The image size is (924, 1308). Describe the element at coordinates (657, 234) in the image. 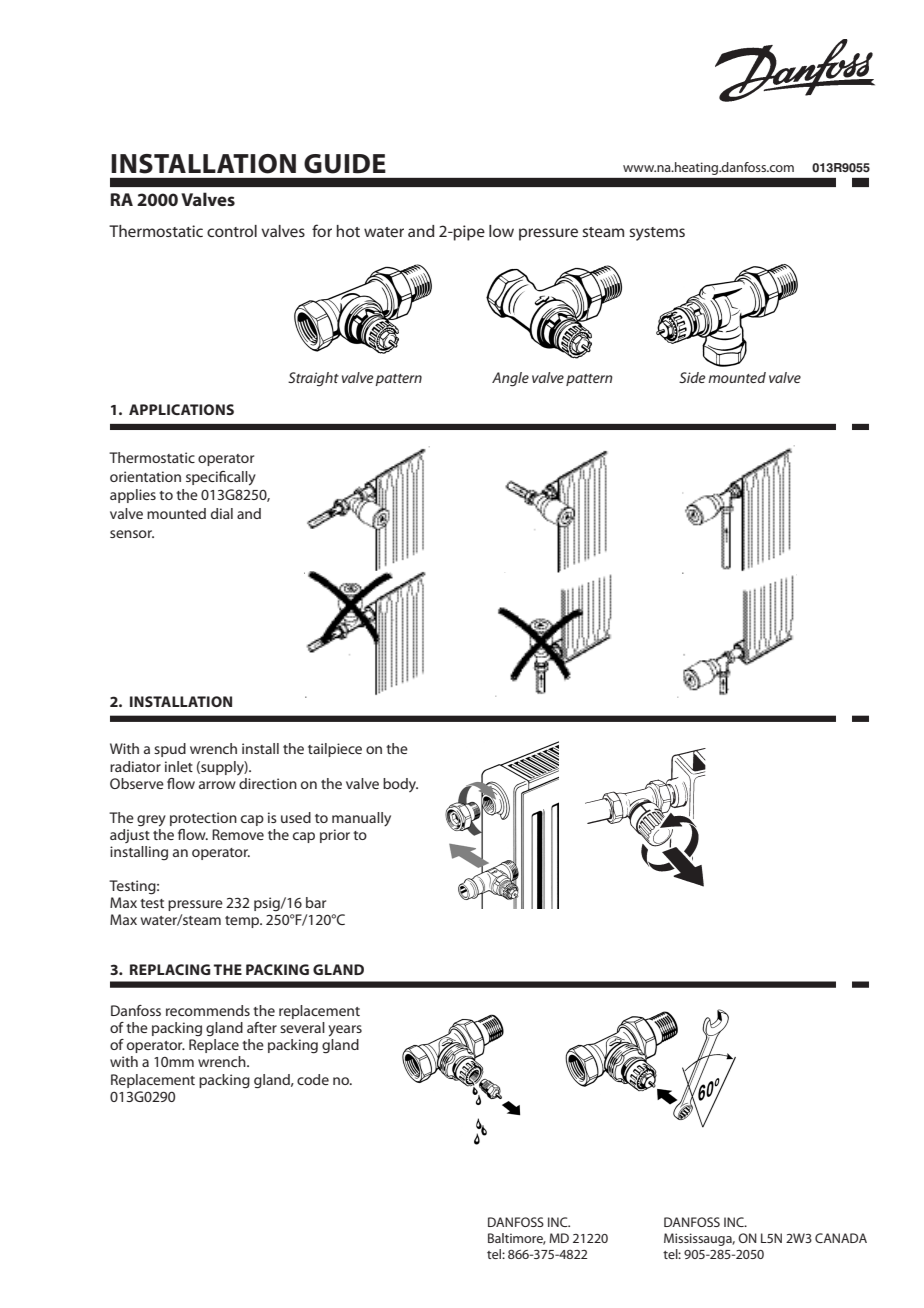

I see `systems` at that location.
